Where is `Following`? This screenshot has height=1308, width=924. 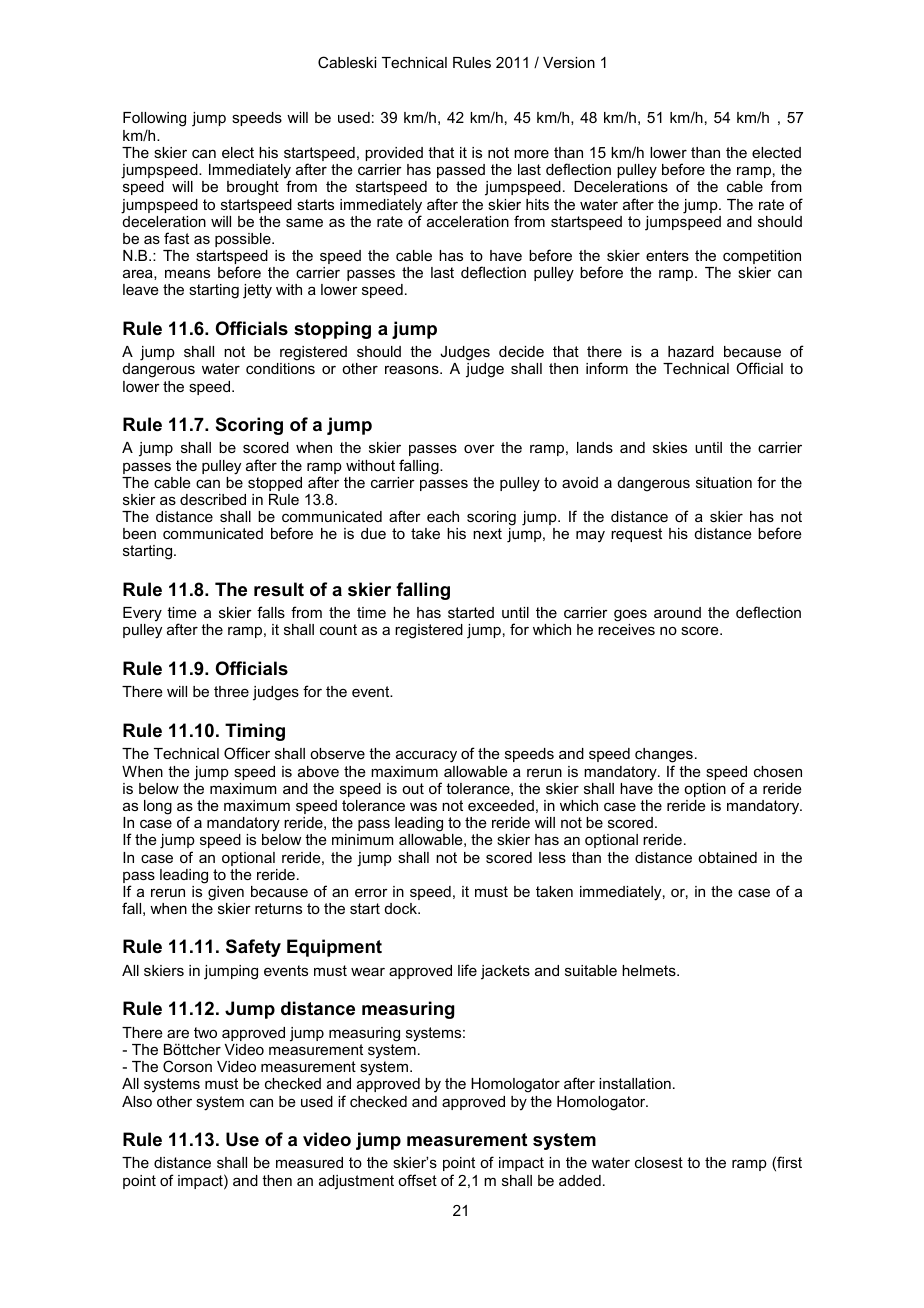
Following is located at coordinates (154, 119).
